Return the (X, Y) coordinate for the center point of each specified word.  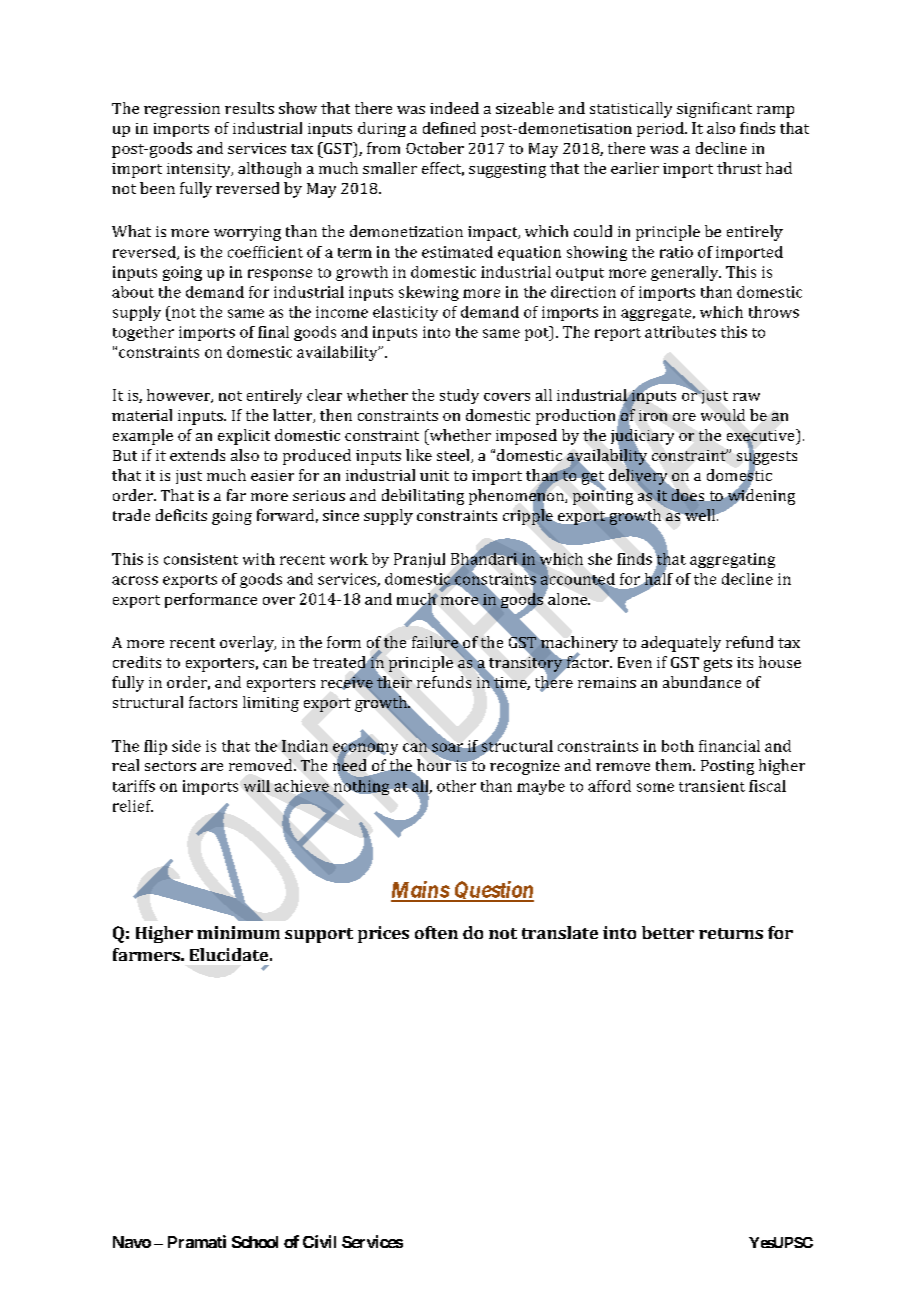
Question (493, 891)
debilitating (423, 497)
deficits (181, 515)
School (255, 1242)
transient (712, 786)
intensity (200, 170)
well (701, 514)
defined (449, 128)
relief (133, 806)
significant (714, 110)
